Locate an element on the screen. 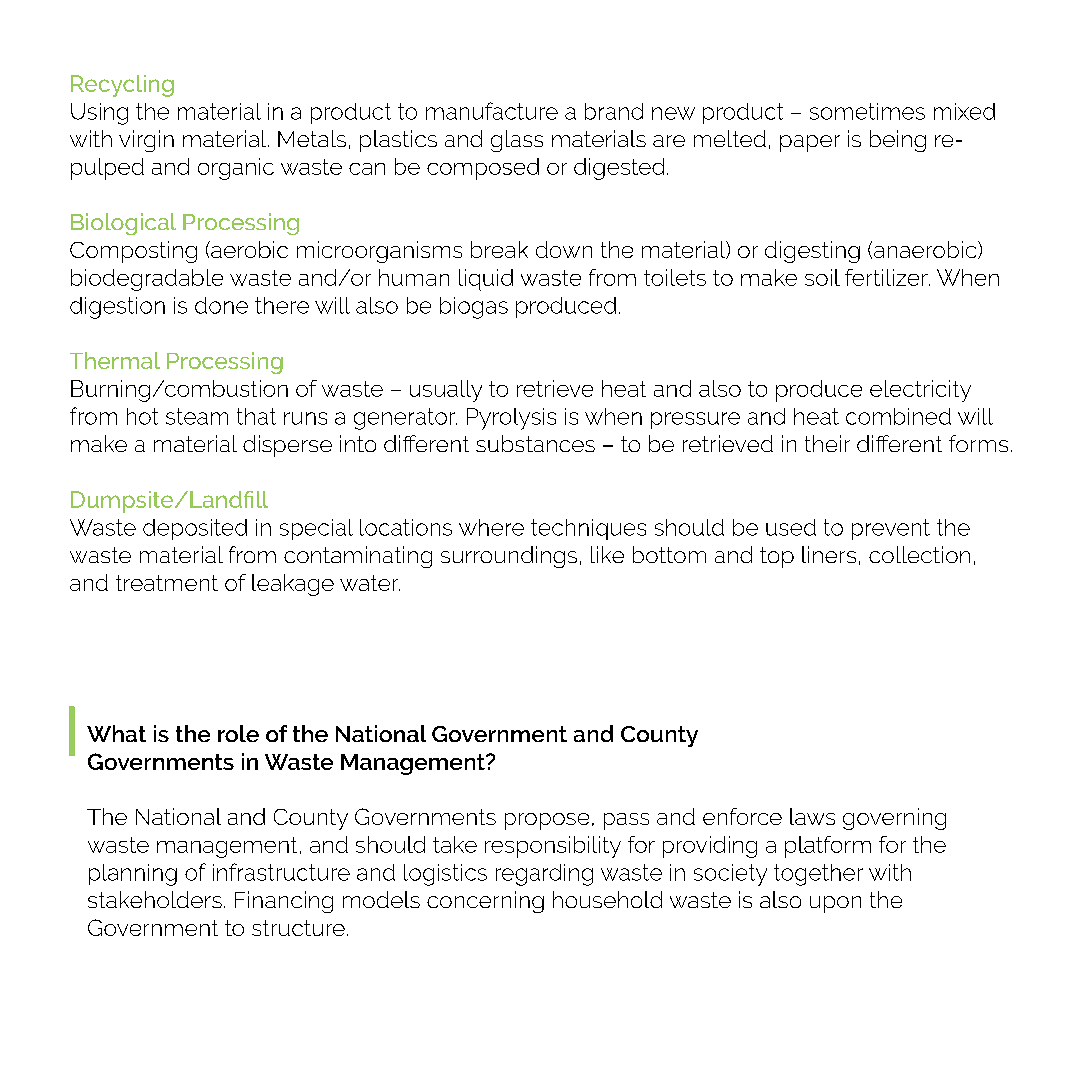 This screenshot has height=1092, width=1092. together is located at coordinates (818, 875).
